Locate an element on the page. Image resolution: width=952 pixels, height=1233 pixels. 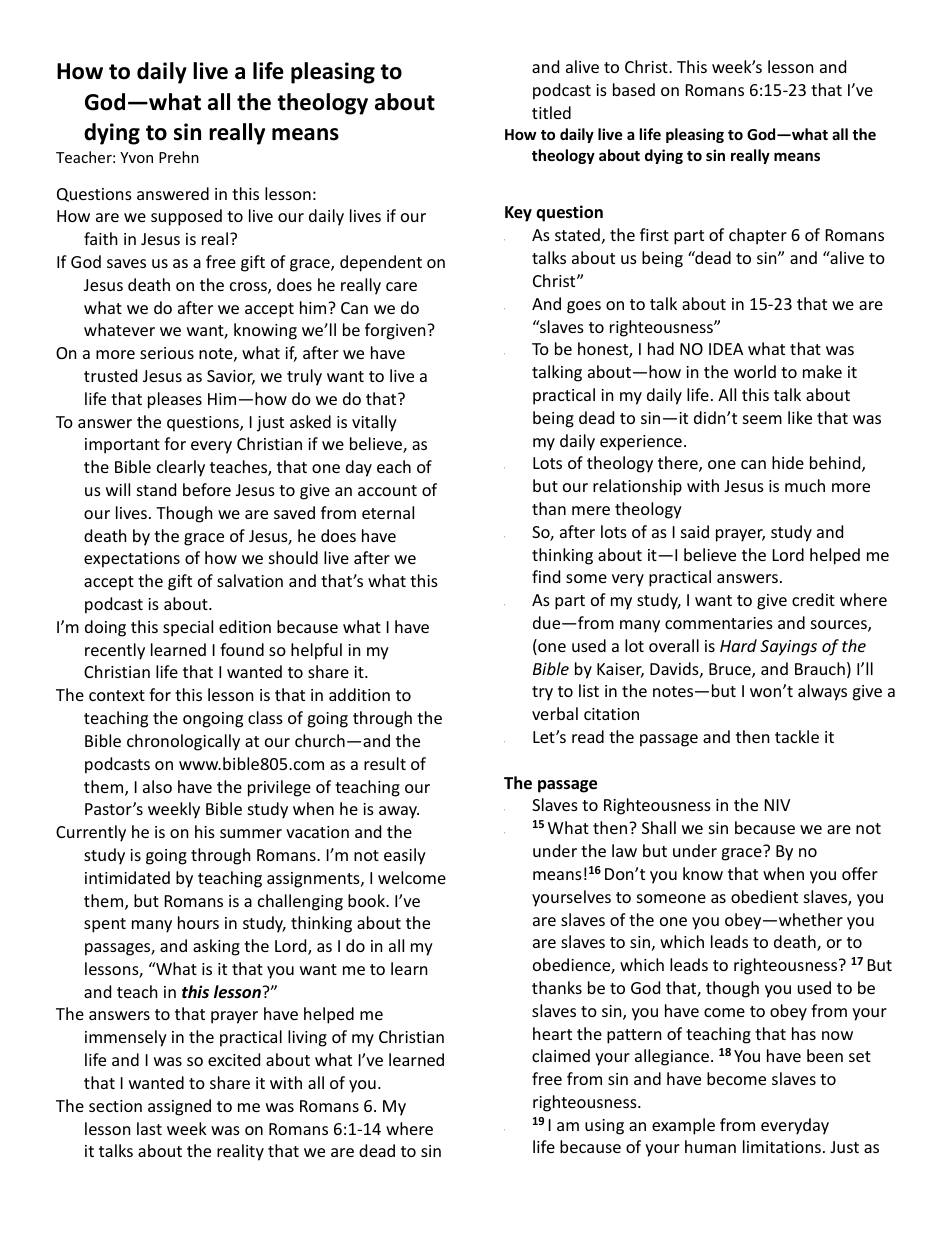
titled is located at coordinates (551, 112).
